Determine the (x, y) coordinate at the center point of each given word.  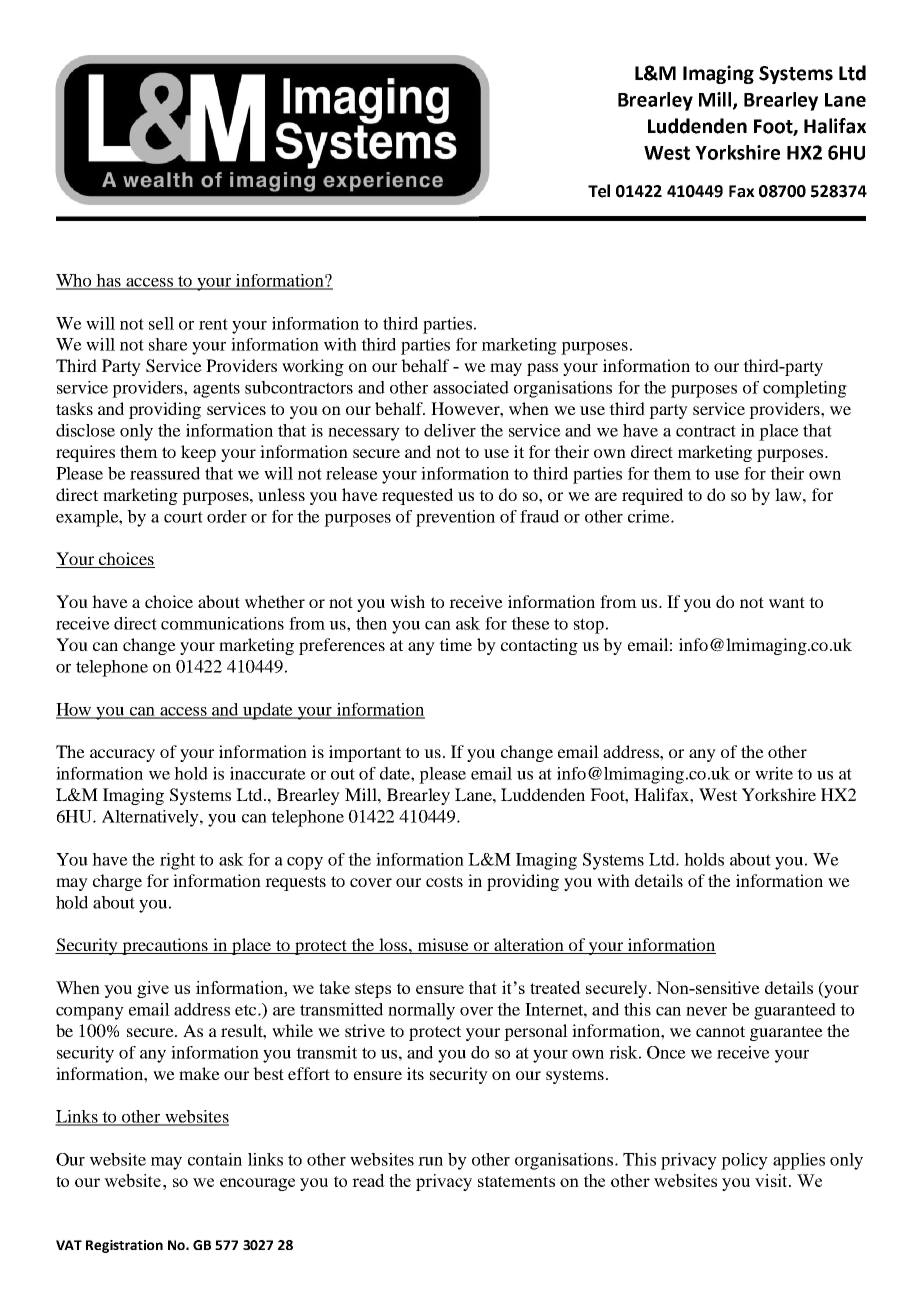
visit (772, 1180)
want (787, 602)
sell (161, 323)
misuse (443, 946)
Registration (124, 1246)
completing (805, 389)
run (430, 1161)
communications (222, 623)
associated (471, 387)
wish (407, 601)
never (706, 1011)
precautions (165, 946)
